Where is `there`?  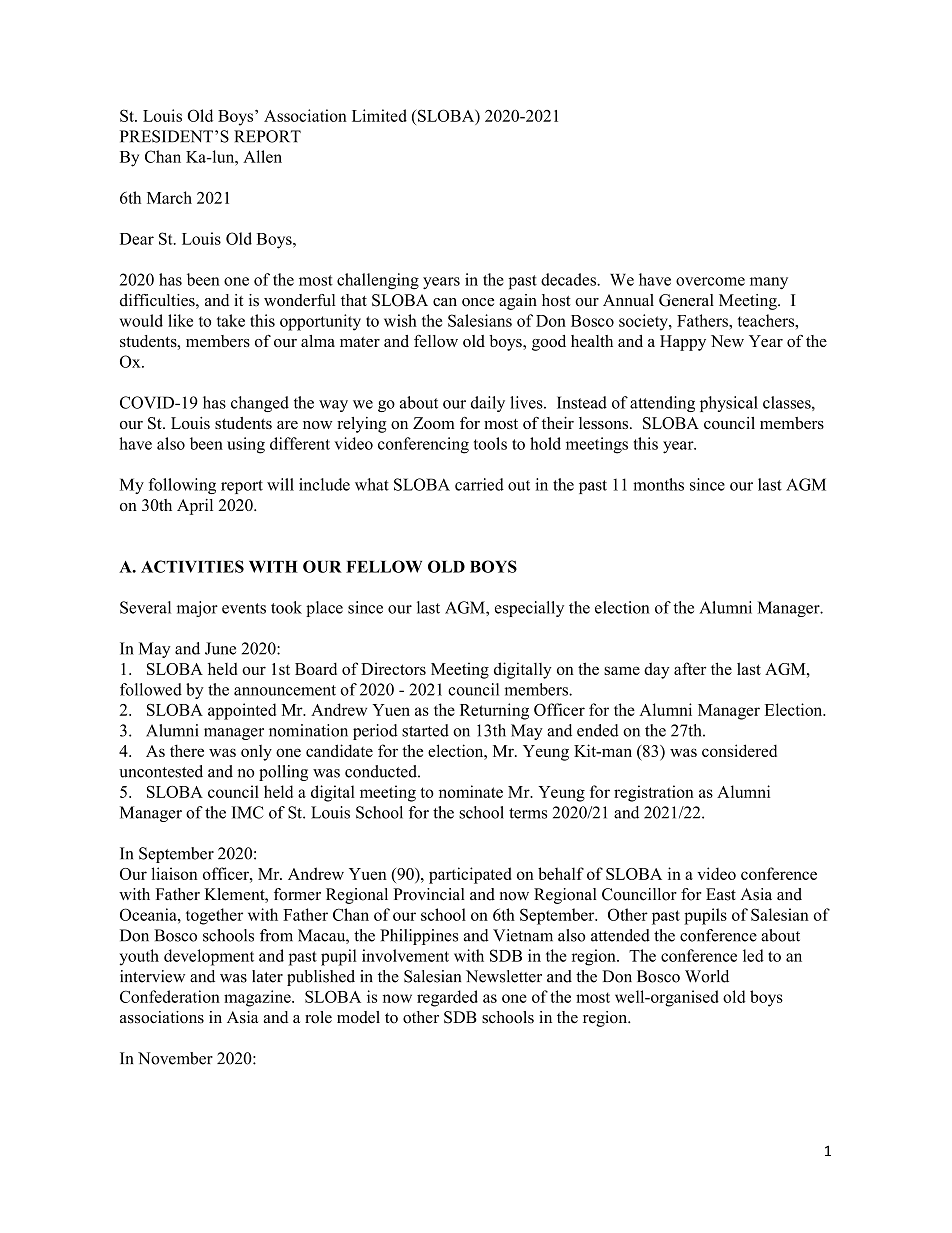
there is located at coordinates (187, 750).
